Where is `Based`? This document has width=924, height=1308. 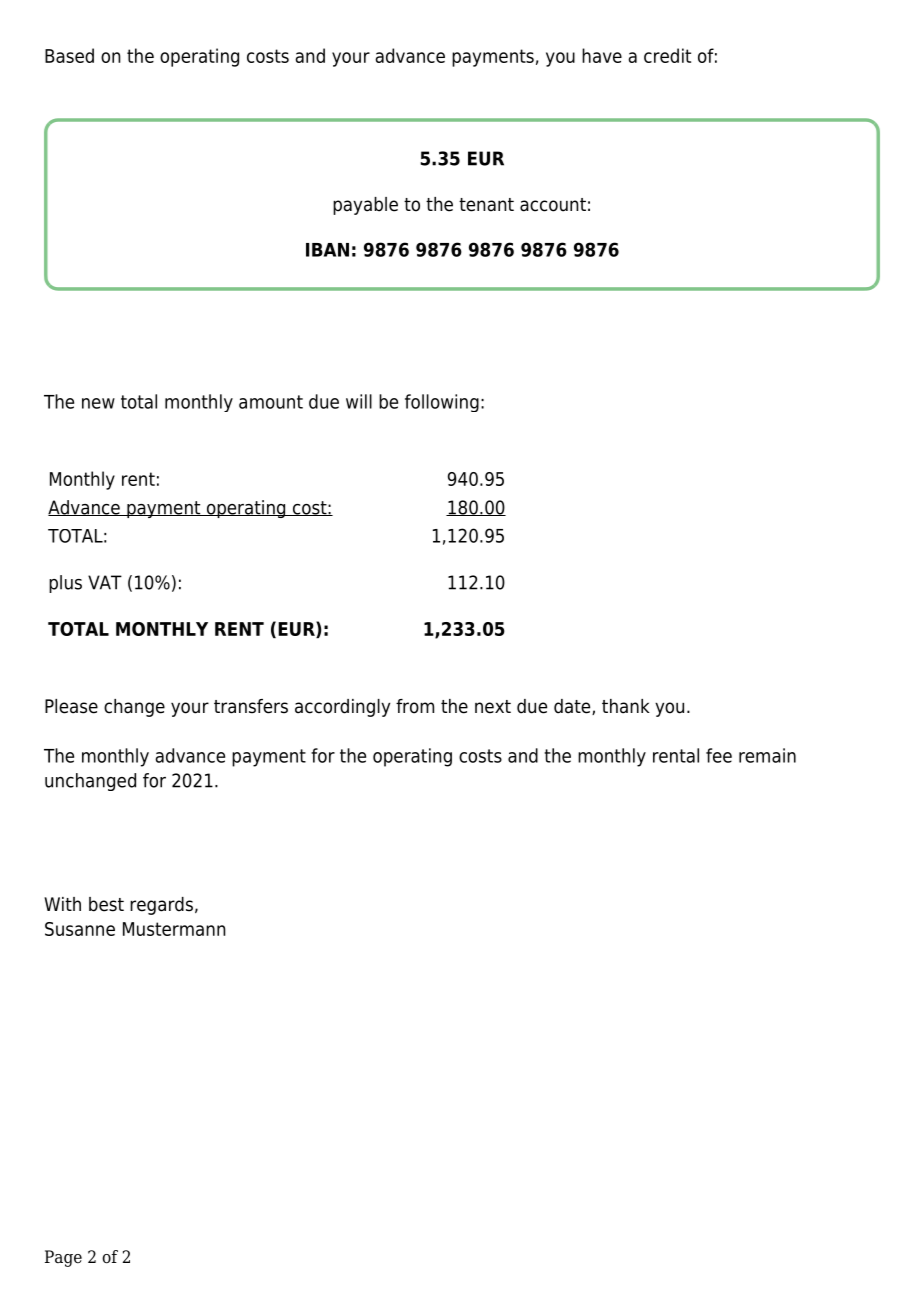
Based is located at coordinates (69, 55).
